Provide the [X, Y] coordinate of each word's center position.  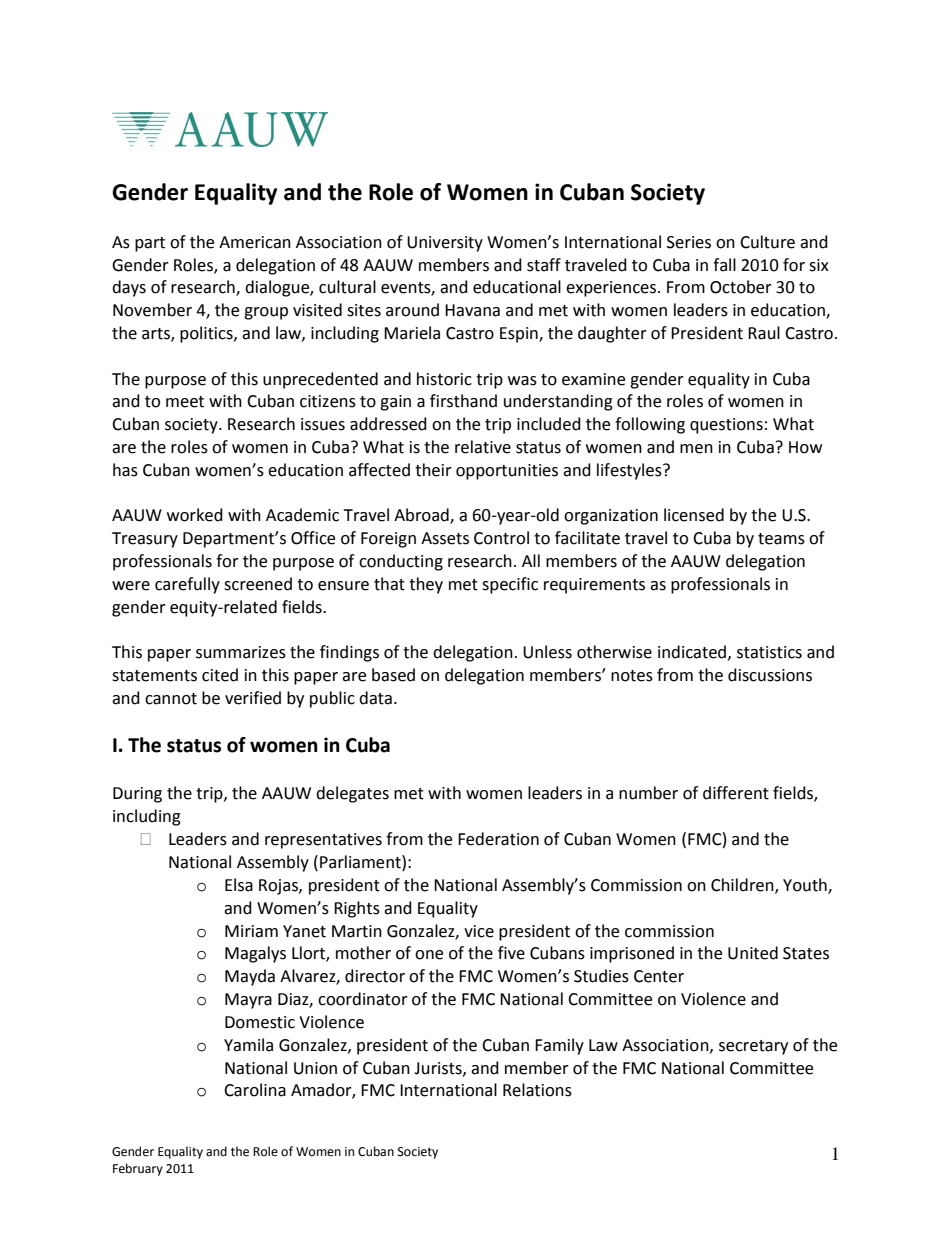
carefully [187, 585]
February [138, 1169]
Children [743, 886]
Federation [498, 839]
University [445, 244]
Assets [445, 538]
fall [724, 265]
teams [781, 539]
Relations [537, 1090]
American [255, 242]
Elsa [239, 885]
